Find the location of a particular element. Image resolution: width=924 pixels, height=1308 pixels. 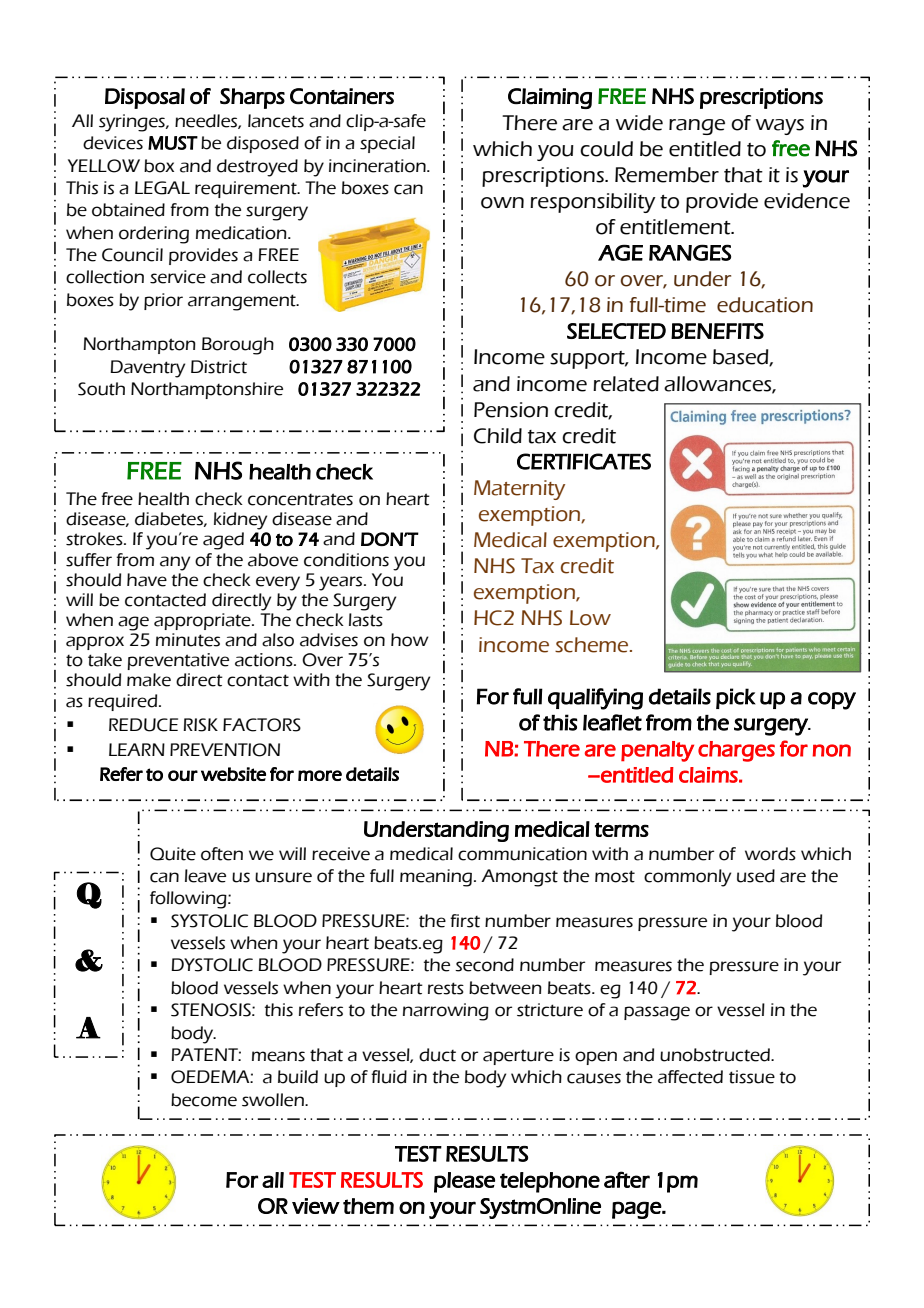

BENEFITS is located at coordinates (717, 331).
